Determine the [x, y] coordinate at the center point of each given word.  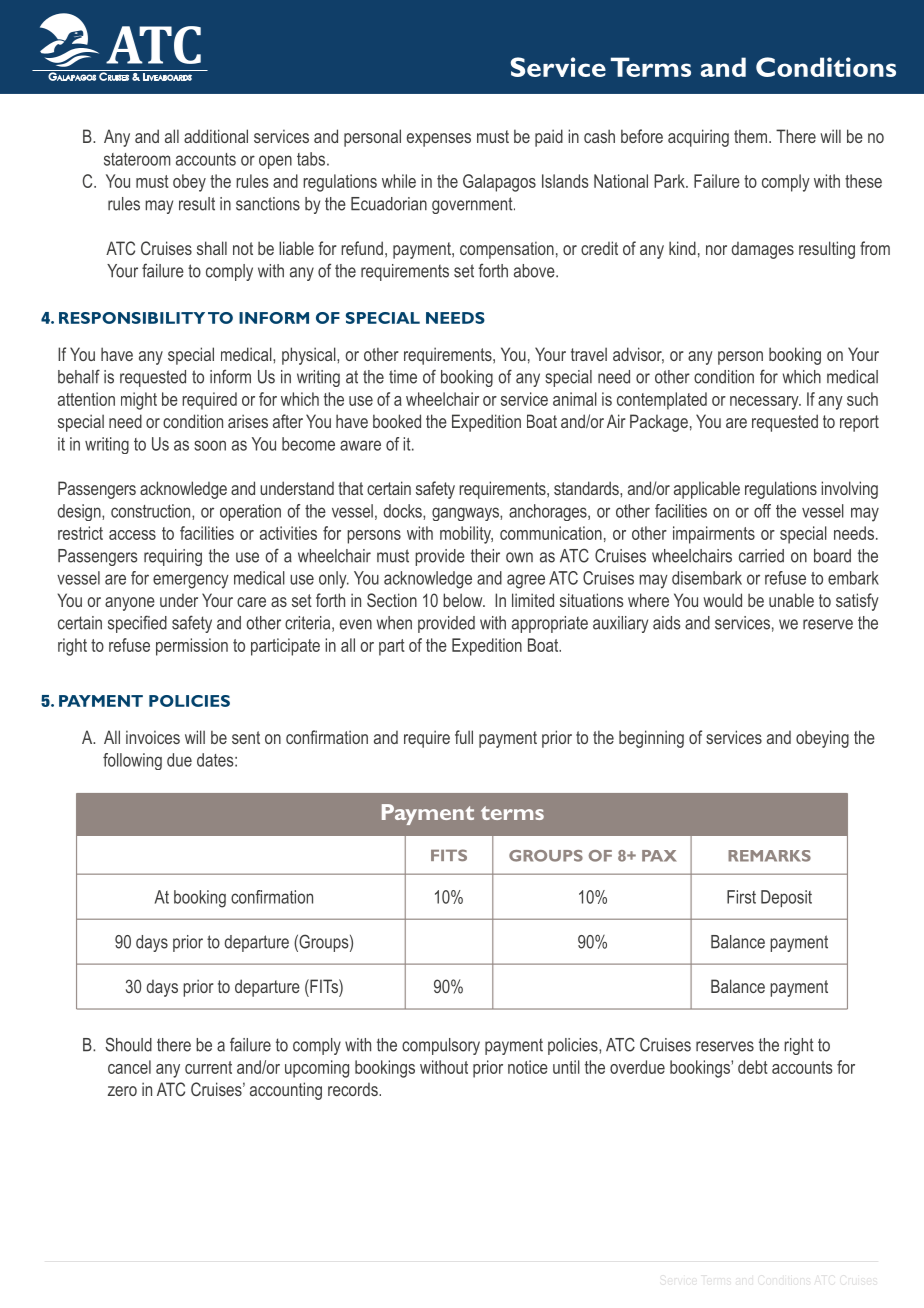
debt [753, 1067]
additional [216, 136]
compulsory [441, 1046]
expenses [439, 140]
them [750, 136]
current [208, 1067]
